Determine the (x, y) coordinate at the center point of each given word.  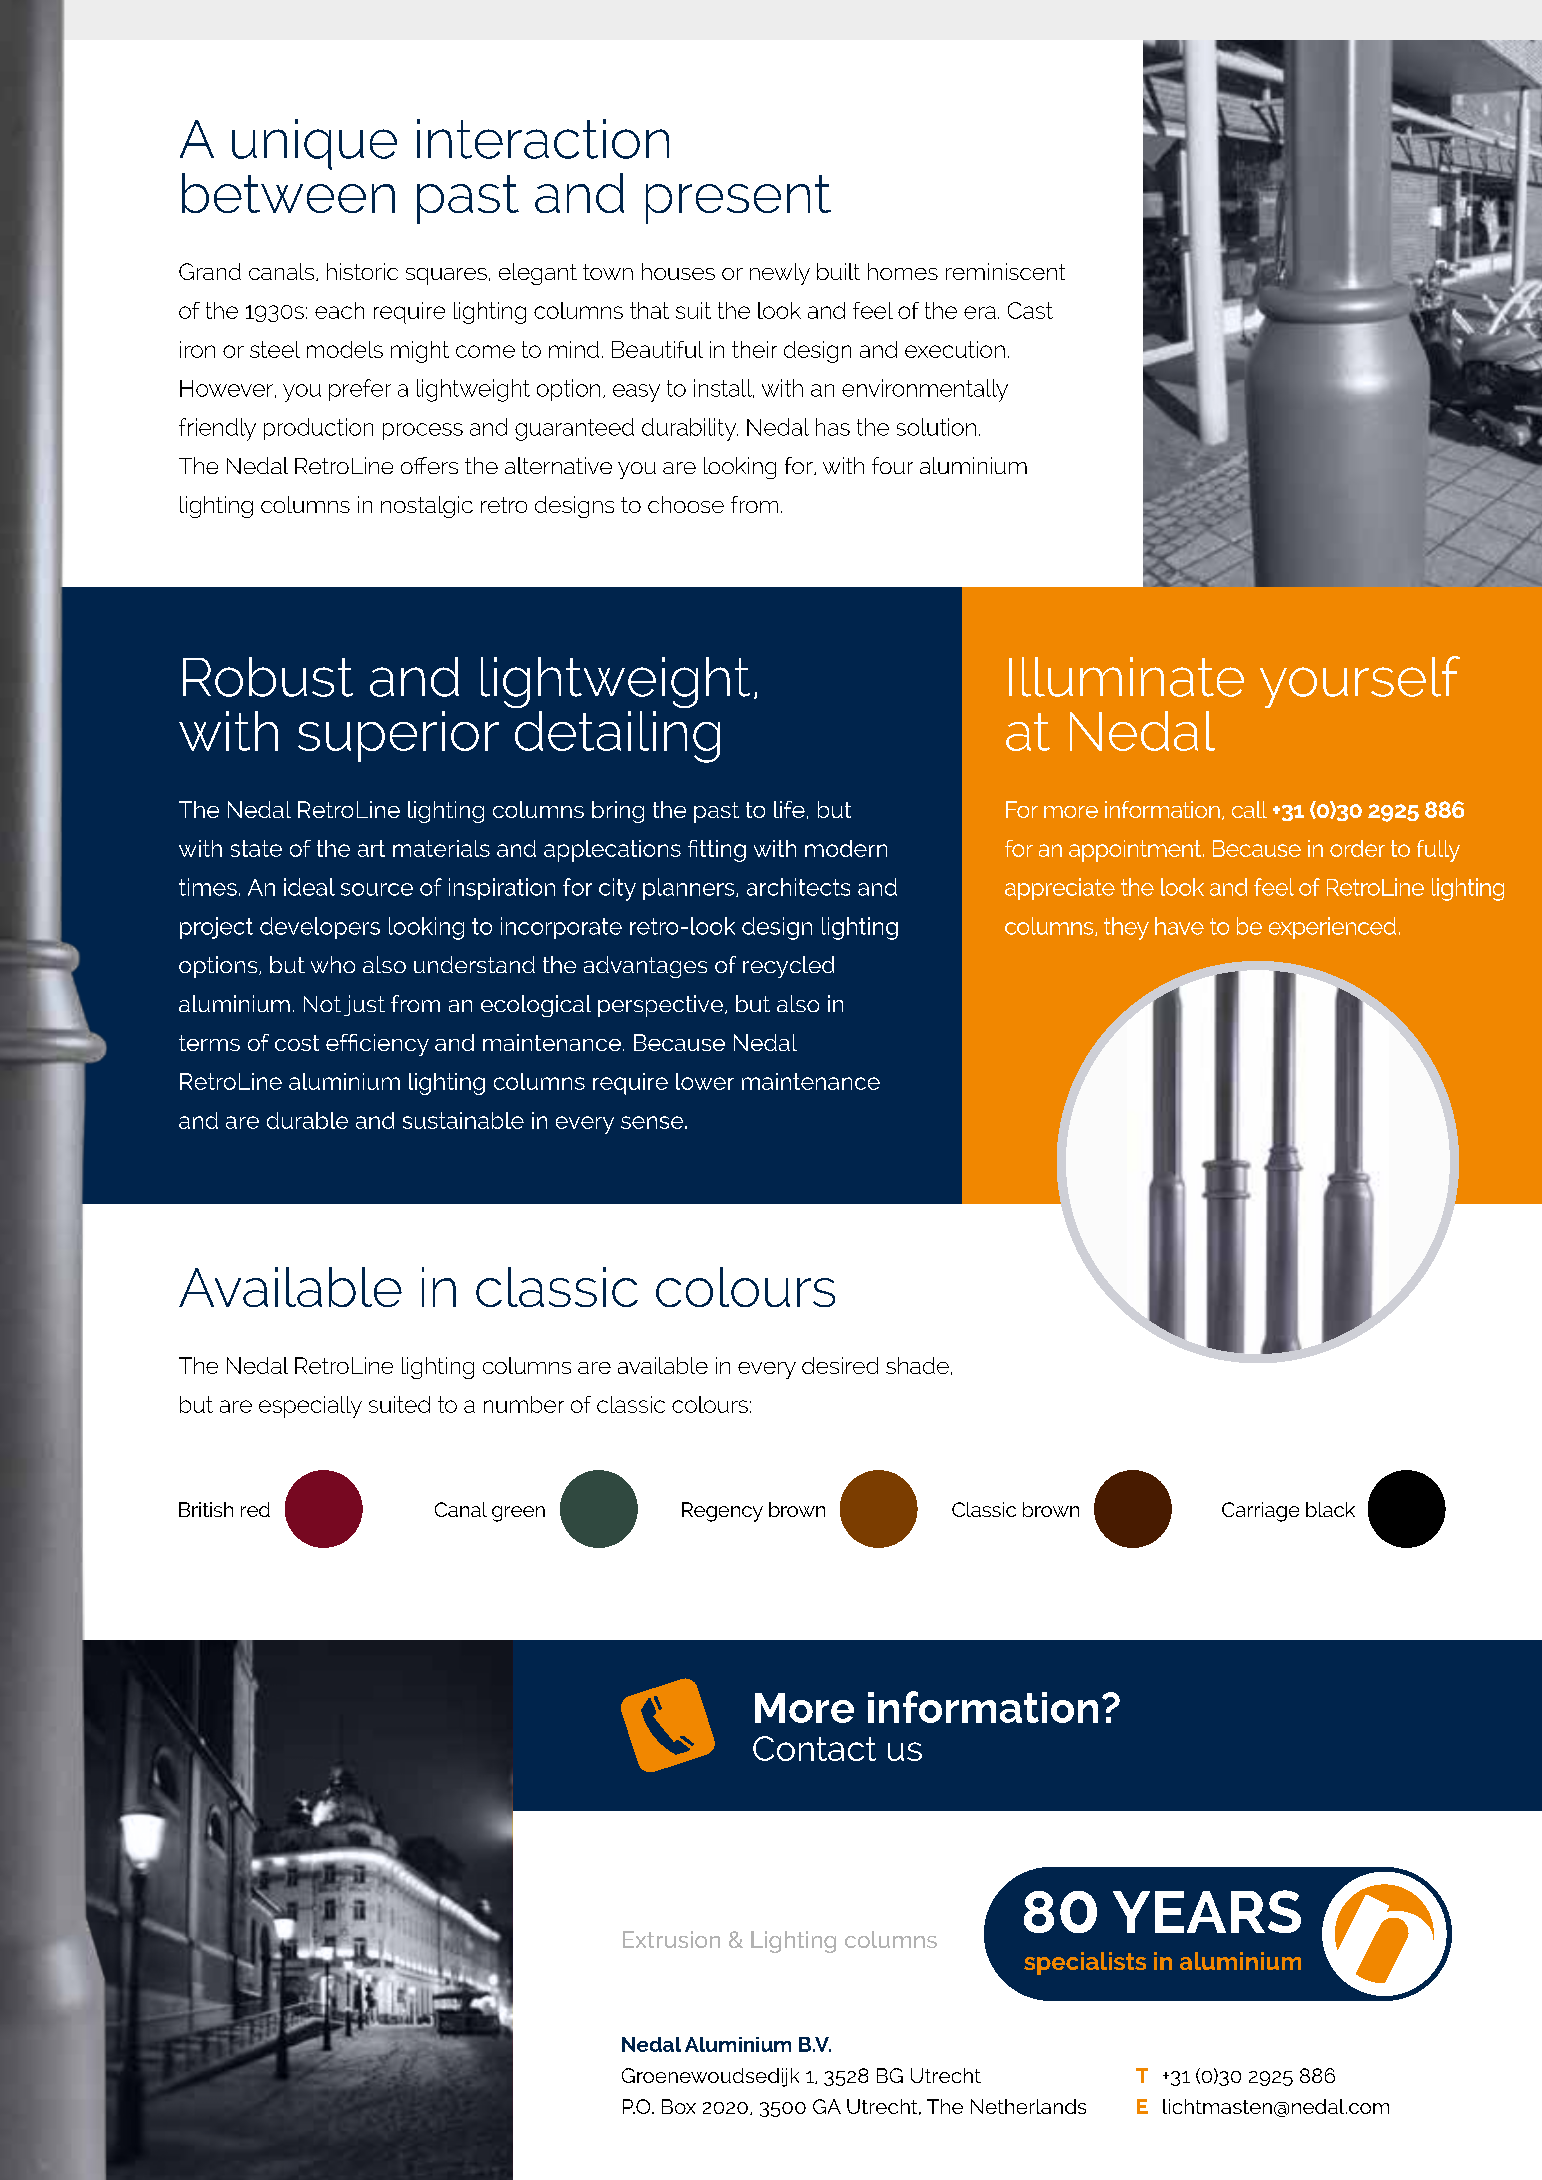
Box (679, 2106)
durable (307, 1120)
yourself (1360, 682)
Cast (1030, 310)
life (789, 809)
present (738, 199)
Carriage (1260, 1512)
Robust (268, 677)
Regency (722, 1512)
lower (705, 1081)
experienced (1332, 928)
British (206, 1509)
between (288, 193)
